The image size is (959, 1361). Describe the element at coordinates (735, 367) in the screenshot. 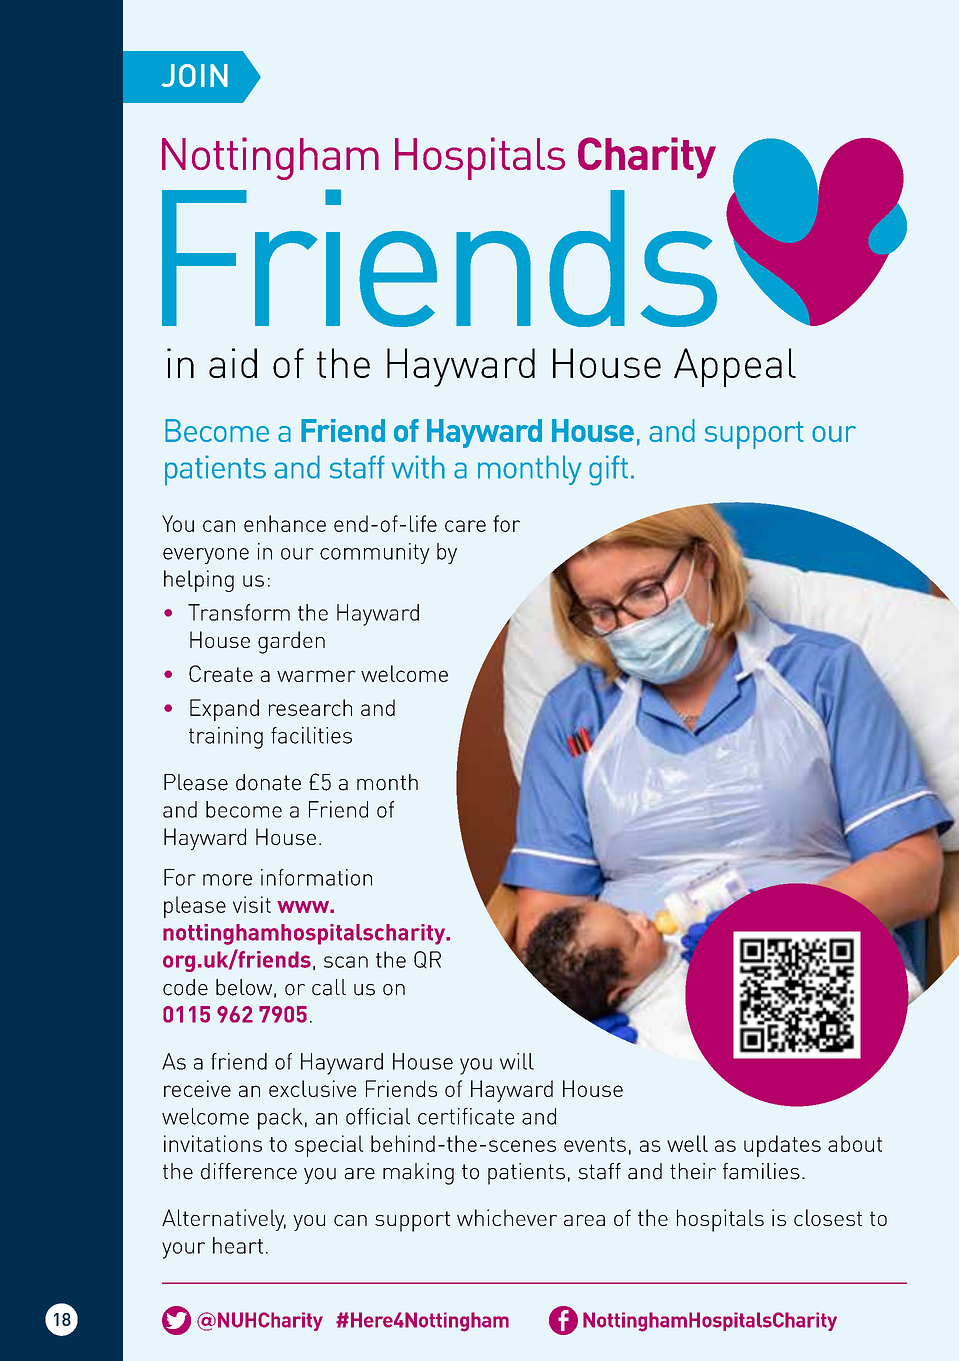

I see `Appeal` at that location.
